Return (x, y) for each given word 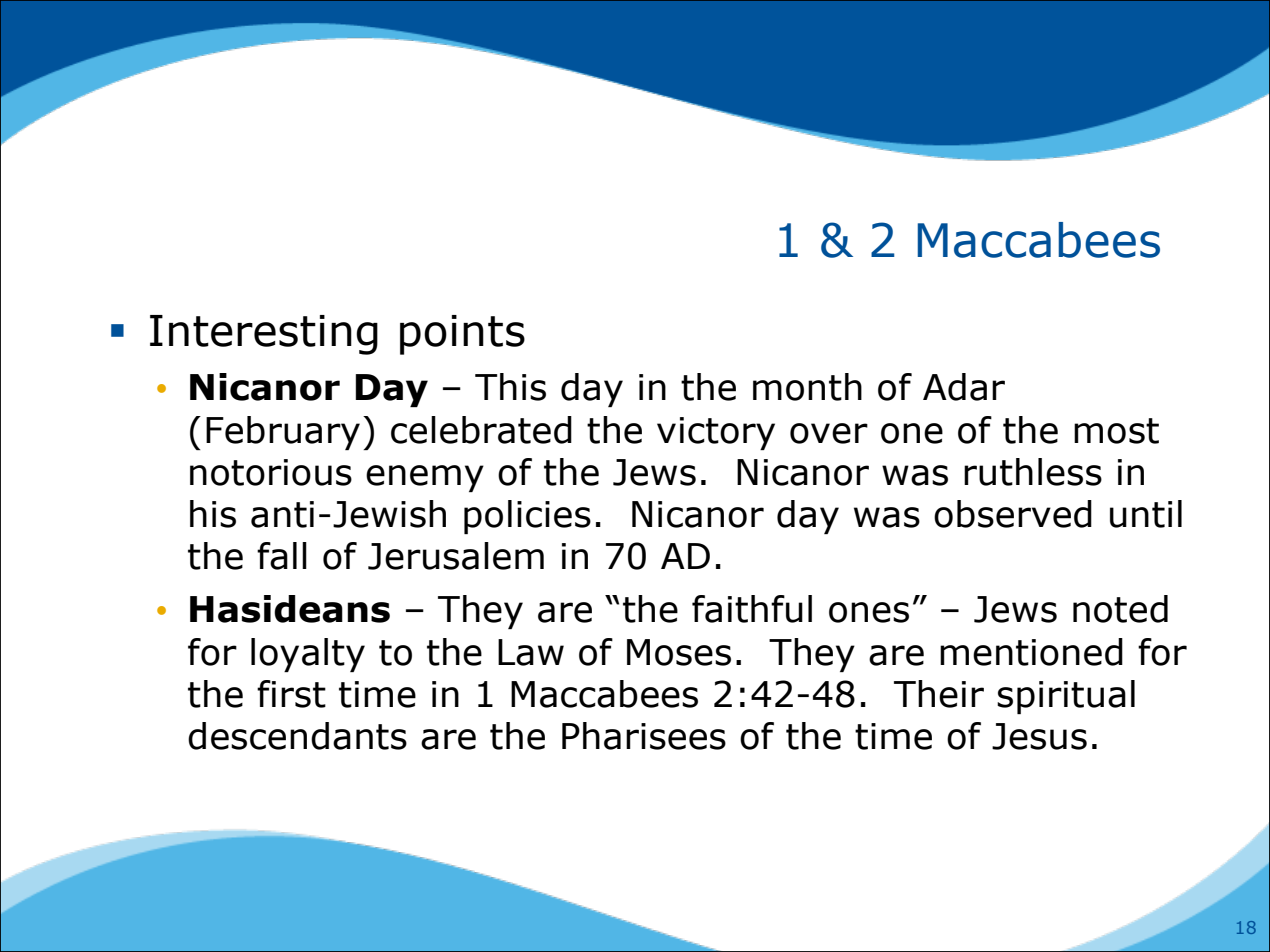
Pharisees (644, 736)
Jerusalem (456, 556)
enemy (425, 478)
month (807, 387)
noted (1120, 609)
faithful (752, 609)
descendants (297, 736)
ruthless (1033, 472)
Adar (964, 387)
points (462, 335)
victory (716, 433)
